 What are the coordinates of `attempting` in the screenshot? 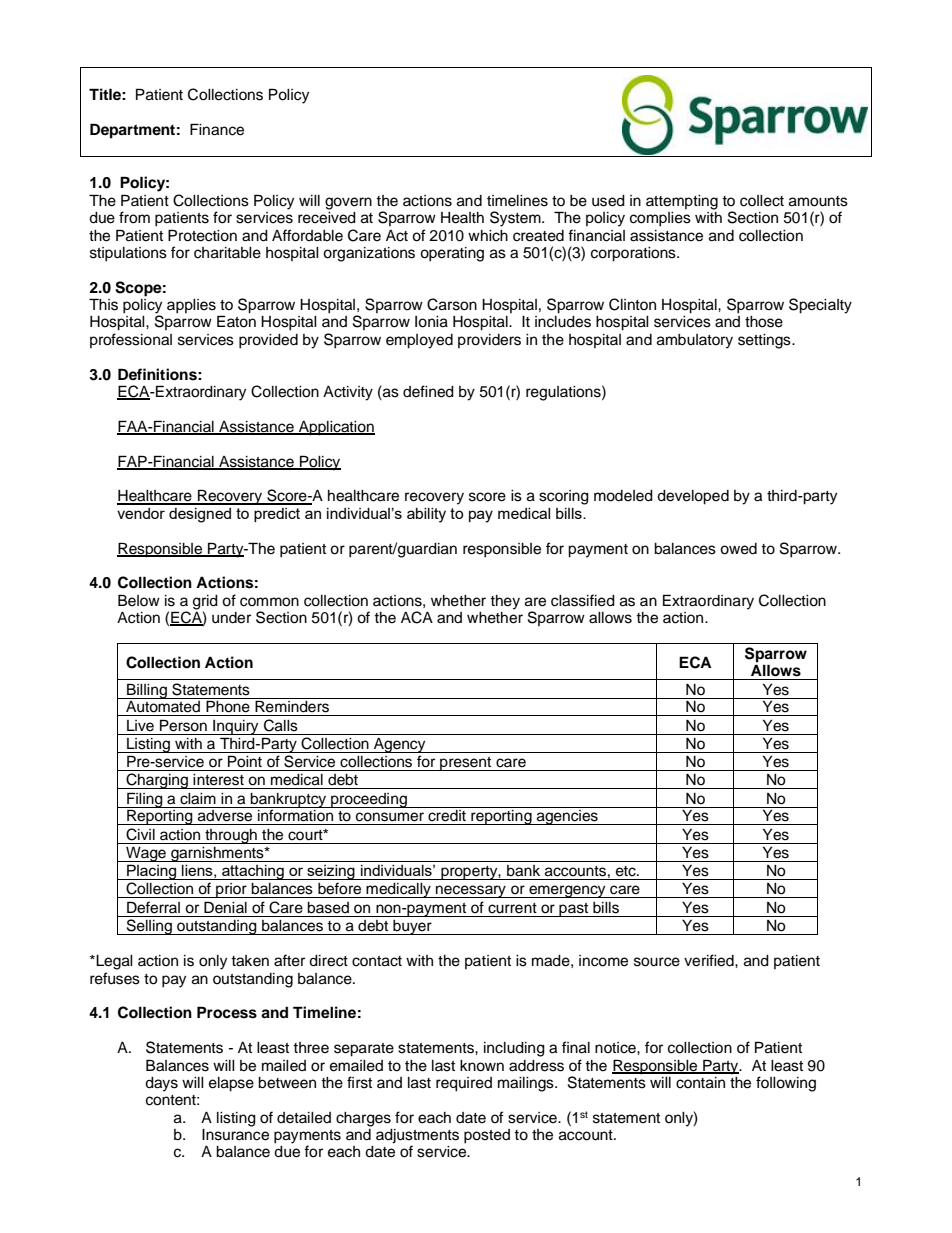 It's located at (682, 202).
